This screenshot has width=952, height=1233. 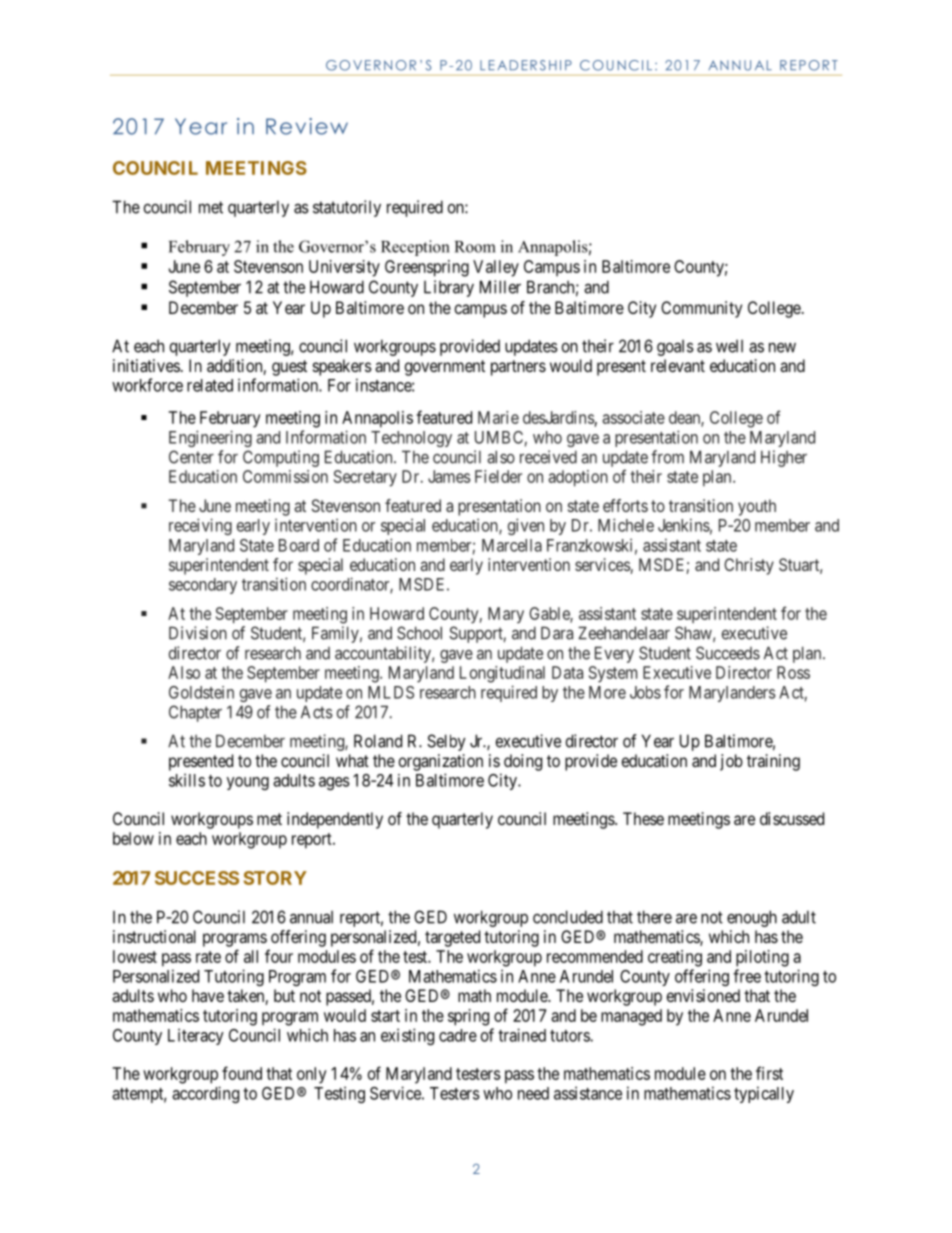 What do you see at coordinates (242, 1073) in the screenshot?
I see `found` at bounding box center [242, 1073].
